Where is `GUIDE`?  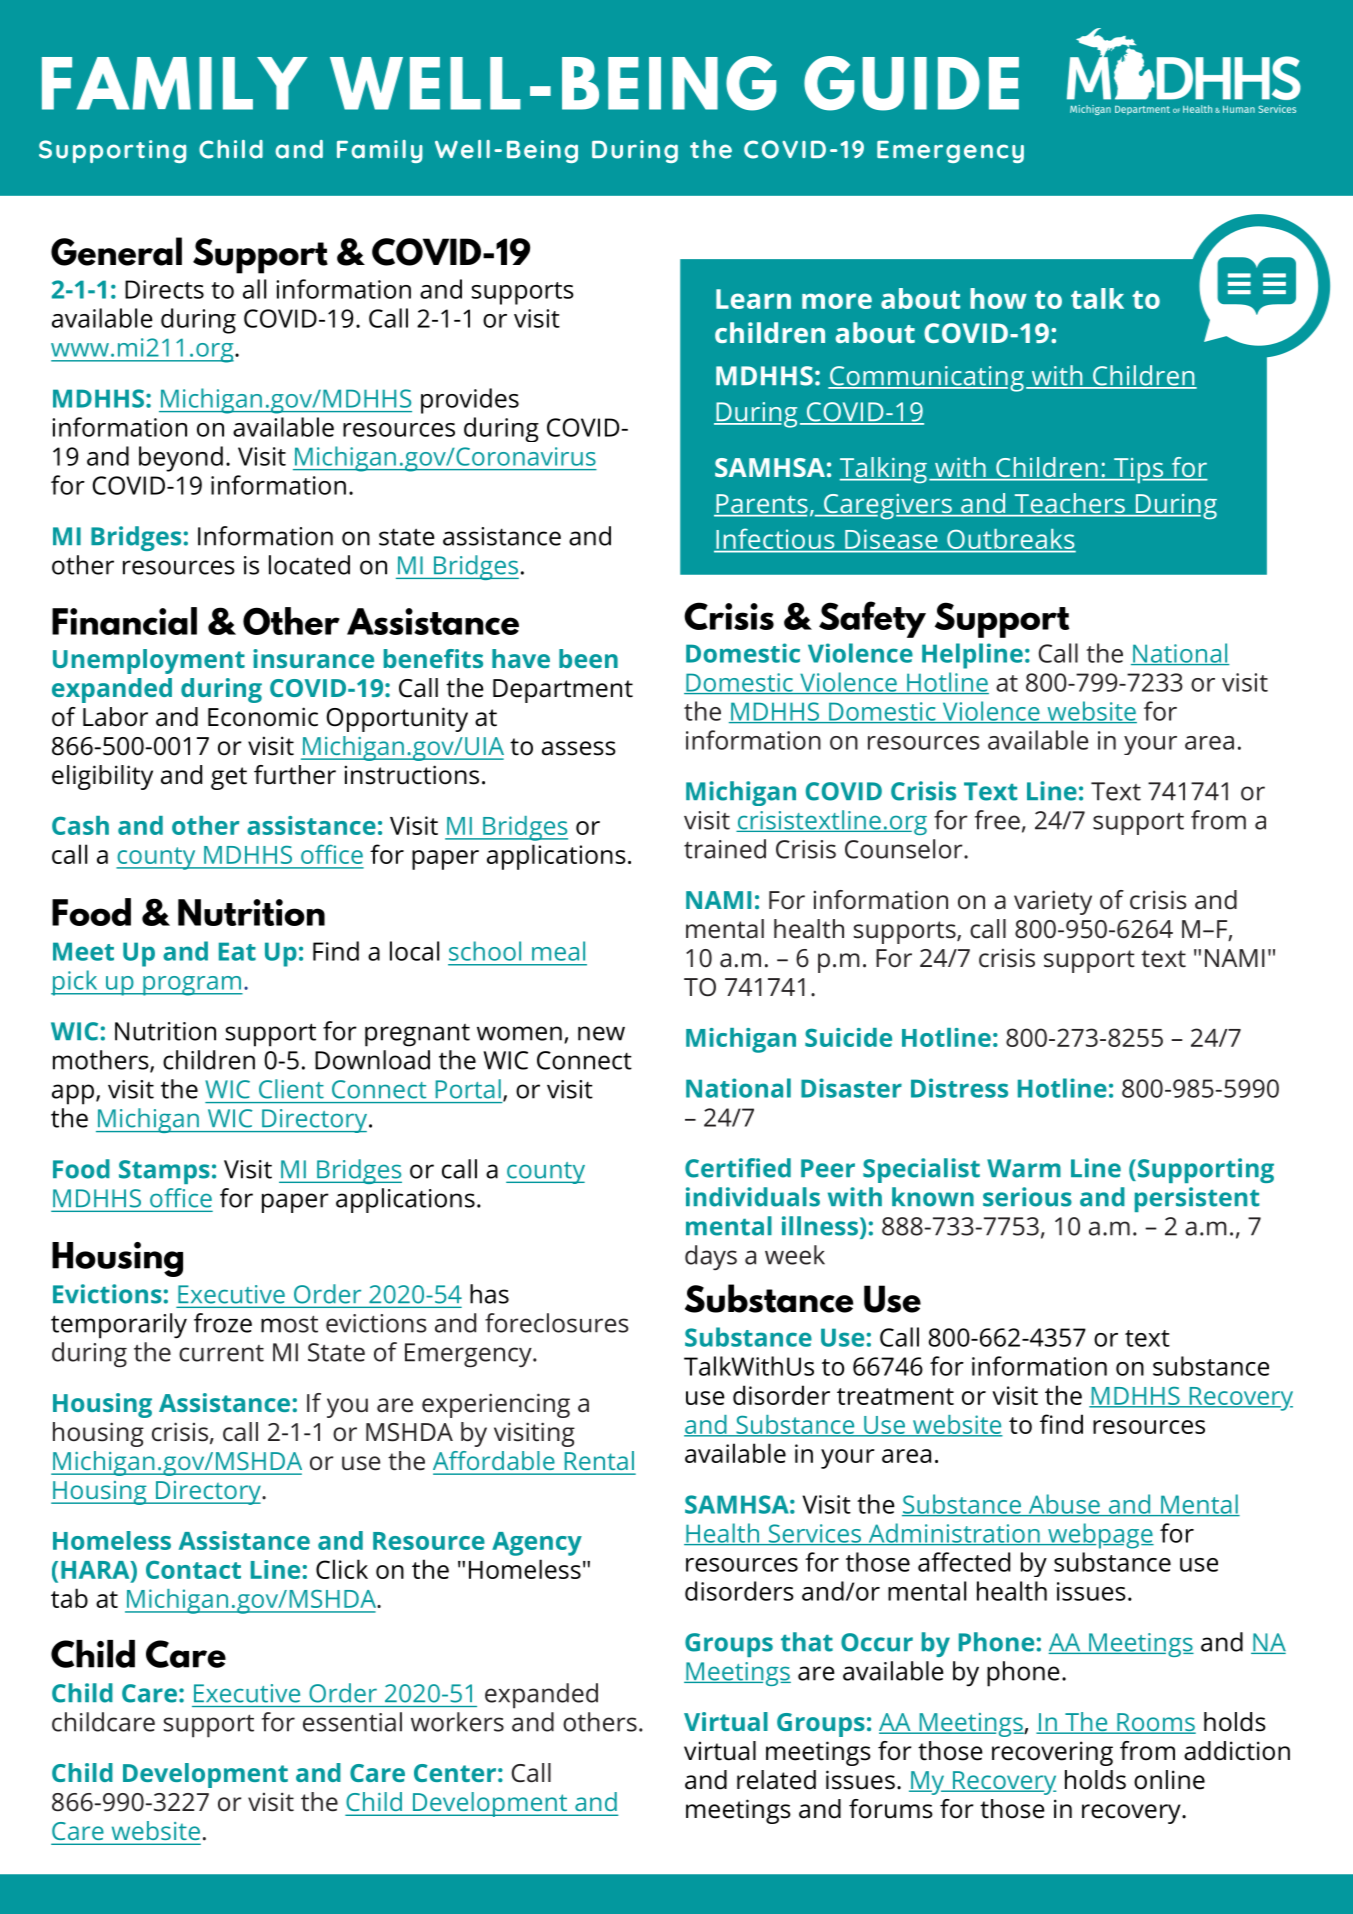 GUIDE is located at coordinates (911, 83).
